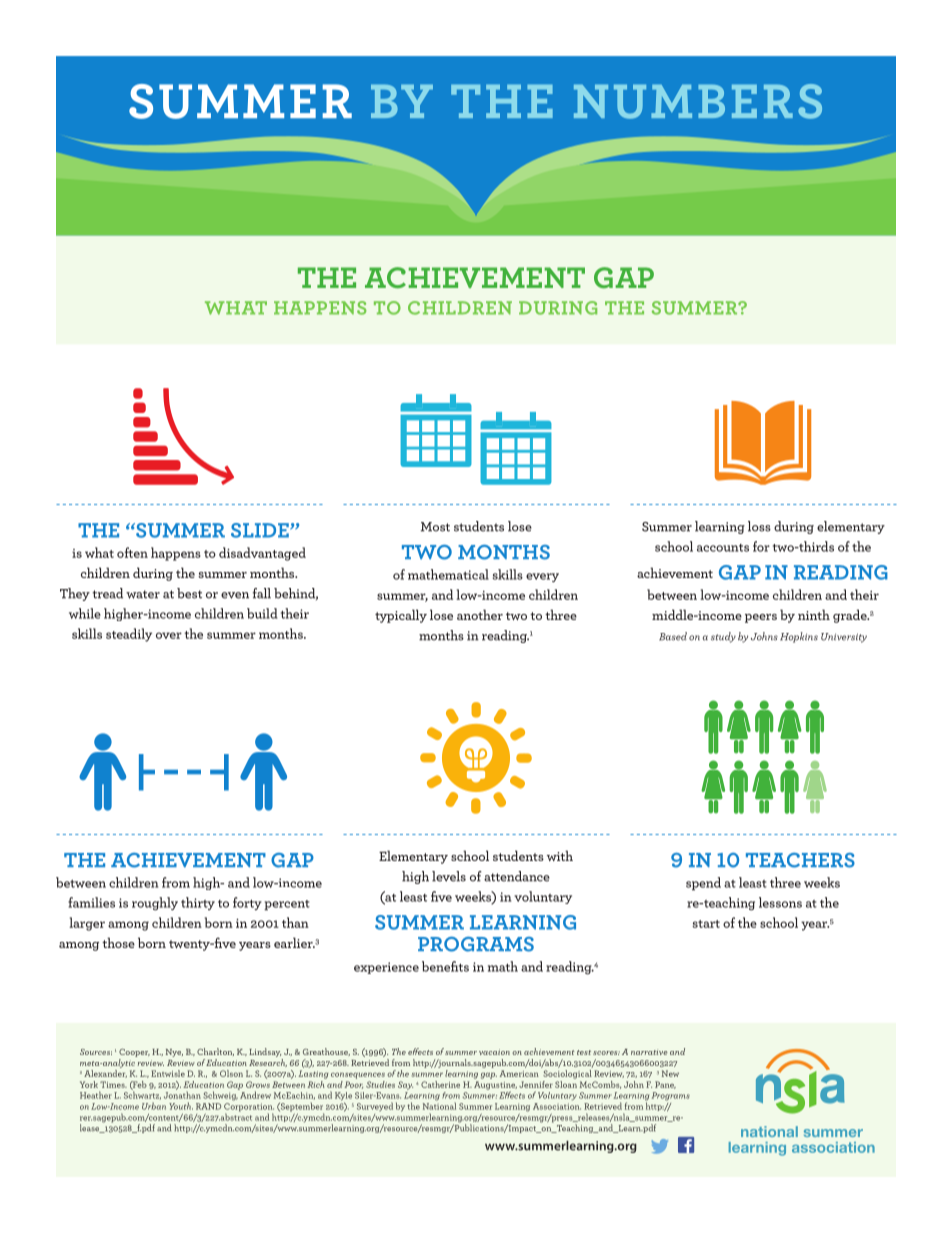 Image resolution: width=952 pixels, height=1233 pixels. I want to click on Schwartz, so click(142, 1094).
